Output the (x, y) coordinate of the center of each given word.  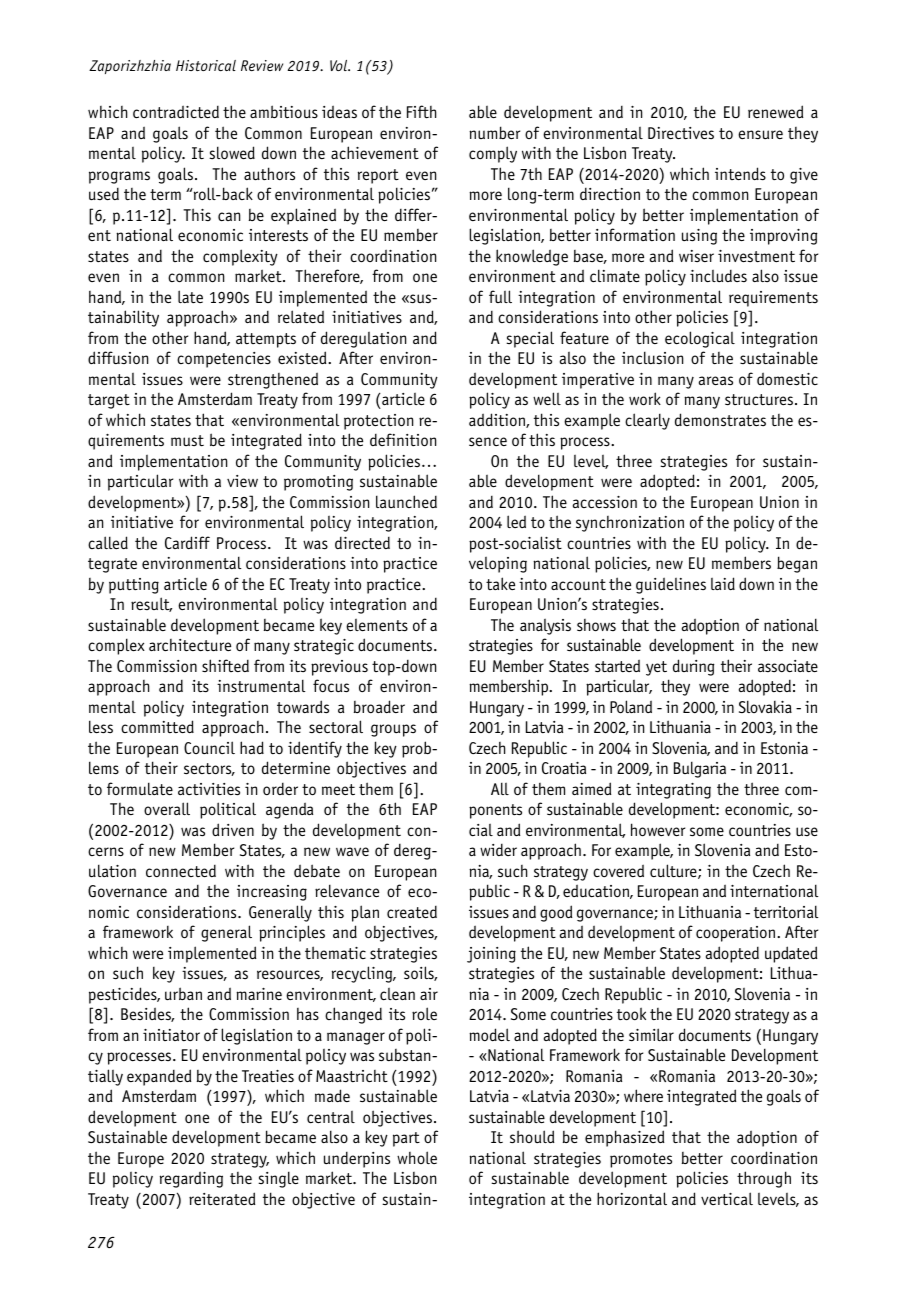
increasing (272, 893)
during (694, 667)
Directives (681, 133)
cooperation (737, 934)
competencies (224, 360)
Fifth (421, 112)
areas (716, 381)
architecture (190, 645)
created (412, 912)
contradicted (176, 111)
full (500, 296)
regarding (191, 1179)
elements (377, 625)
